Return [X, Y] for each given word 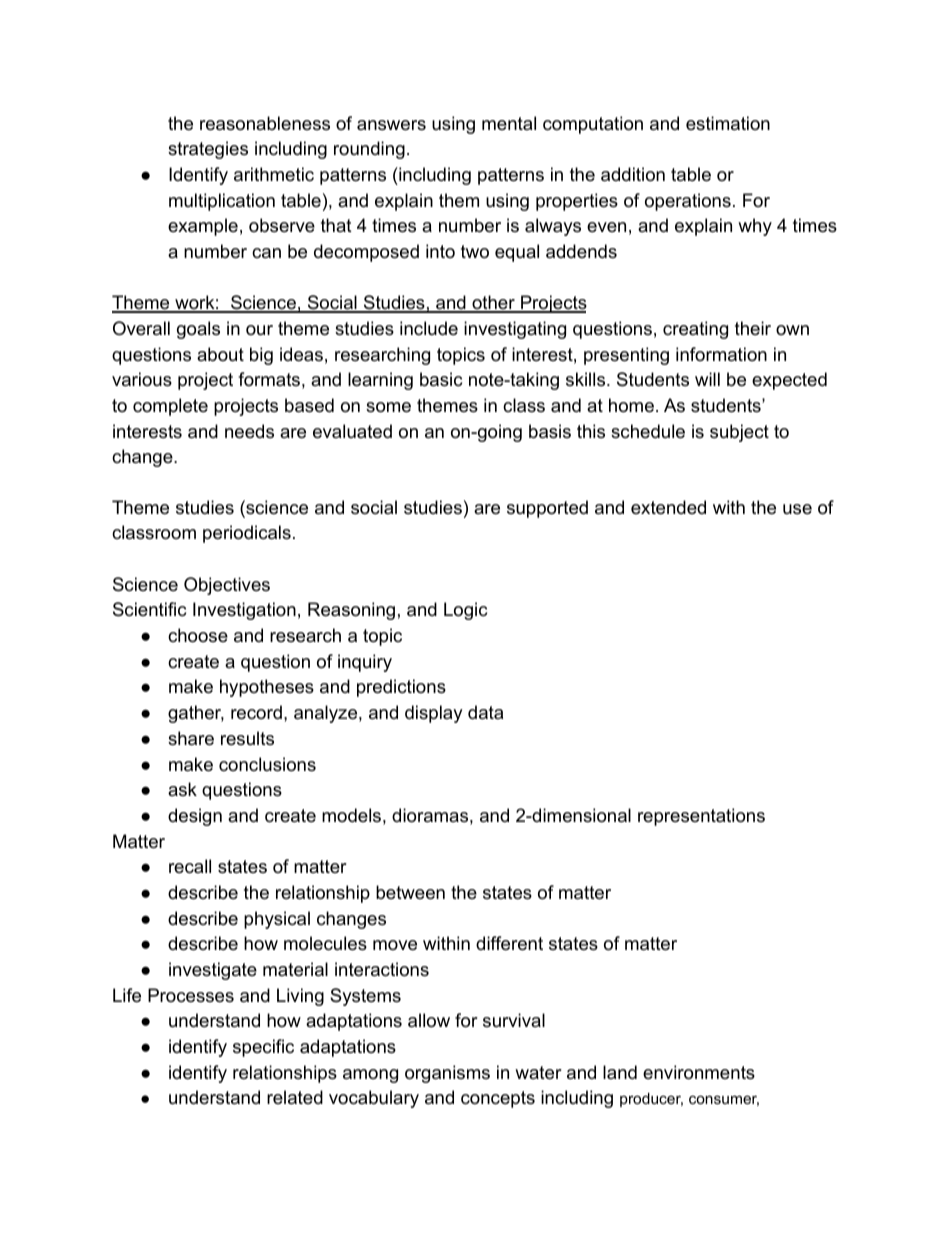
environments [699, 1072]
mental [509, 123]
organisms [447, 1074]
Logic [465, 611]
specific [263, 1048]
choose [198, 635]
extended [668, 507]
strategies [208, 150]
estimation [728, 123]
